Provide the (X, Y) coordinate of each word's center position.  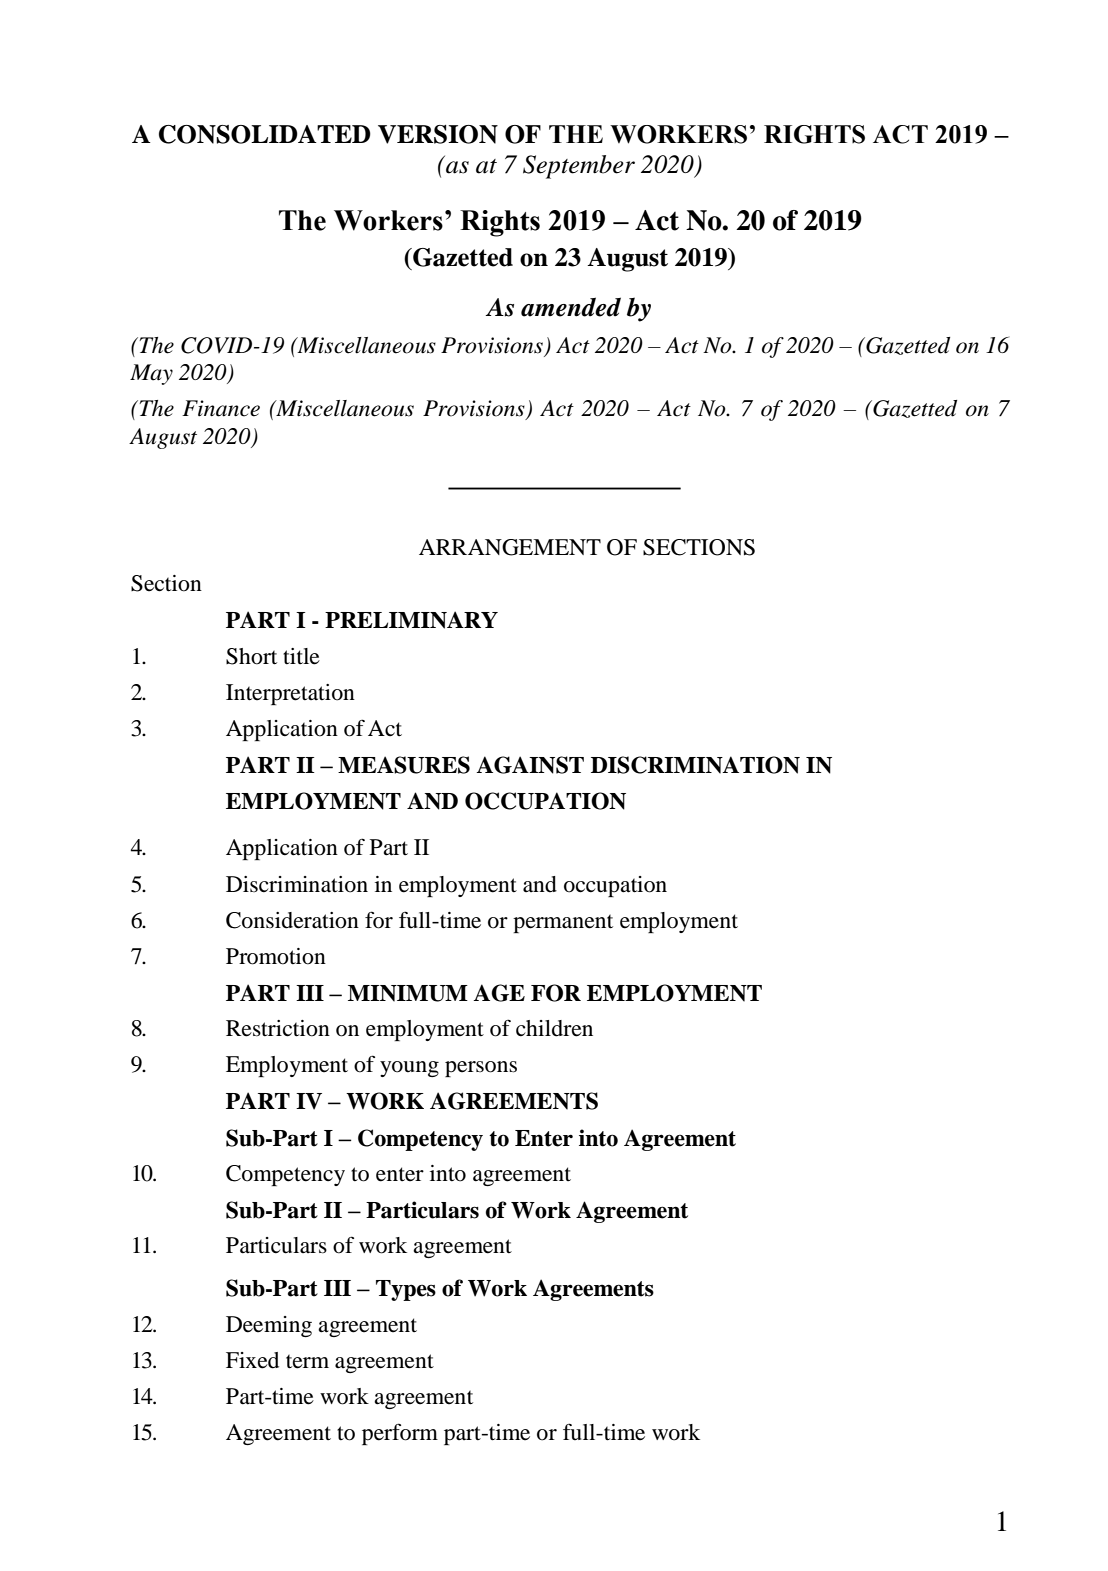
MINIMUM (408, 993)
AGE (499, 993)
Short (251, 656)
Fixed (252, 1360)
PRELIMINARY (411, 620)
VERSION (438, 134)
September (579, 167)
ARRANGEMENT (510, 547)
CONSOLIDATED (265, 134)
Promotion (276, 956)
